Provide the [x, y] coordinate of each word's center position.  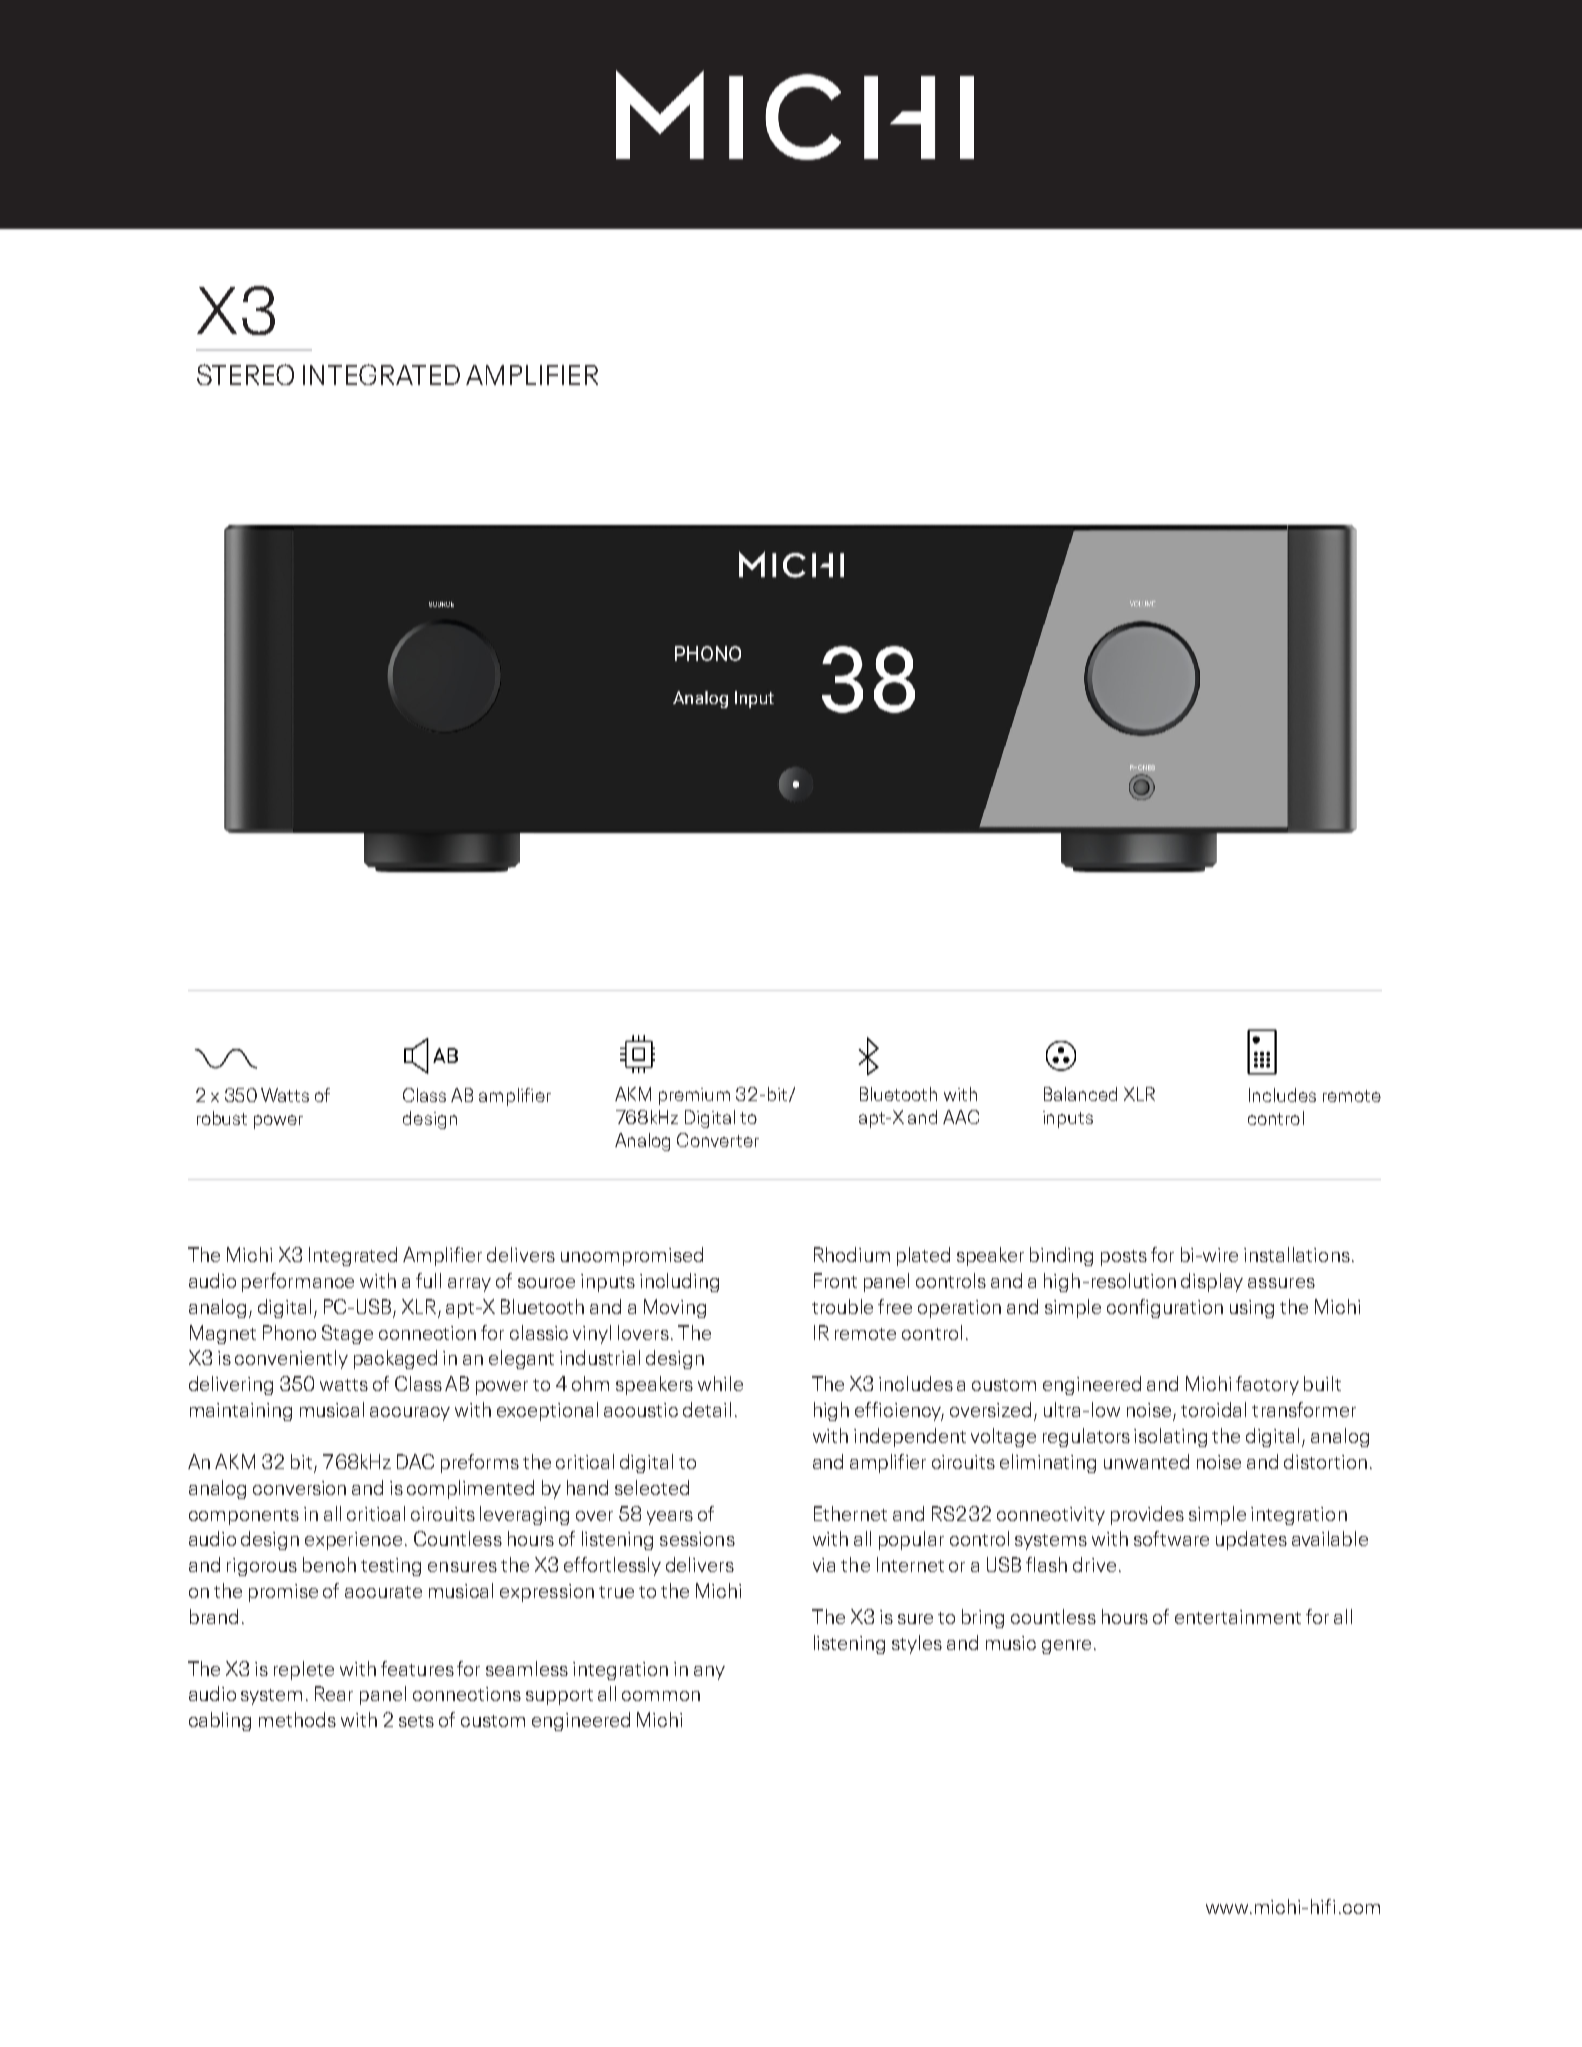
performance [298, 1282]
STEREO [245, 374]
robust [222, 1118]
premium [694, 1096]
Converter [718, 1140]
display [1212, 1282]
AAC [961, 1117]
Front [835, 1280]
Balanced [1080, 1094]
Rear [334, 1693]
